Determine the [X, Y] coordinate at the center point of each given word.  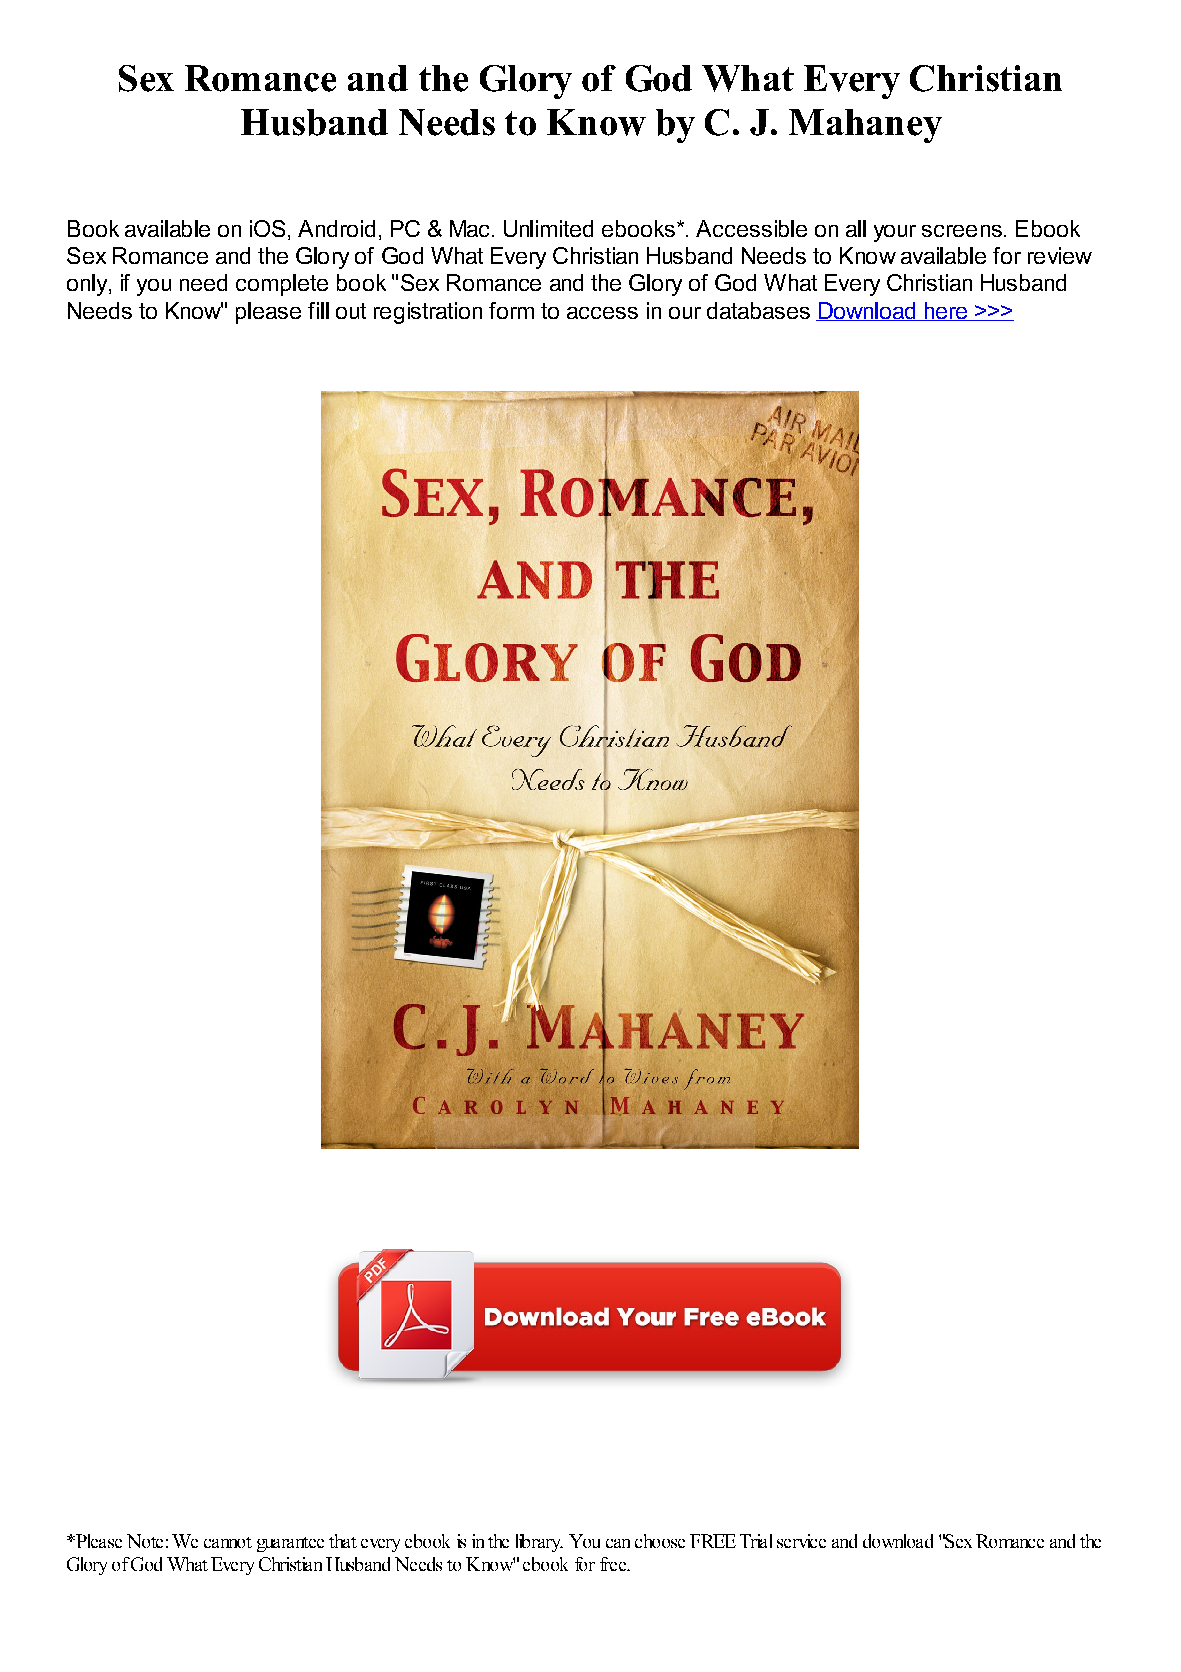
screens [962, 231]
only [88, 285]
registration [428, 313]
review [1060, 255]
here [945, 311]
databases [758, 310]
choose [660, 1541]
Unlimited [548, 228]
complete [282, 285]
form [511, 310]
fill [318, 310]
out [351, 311]
